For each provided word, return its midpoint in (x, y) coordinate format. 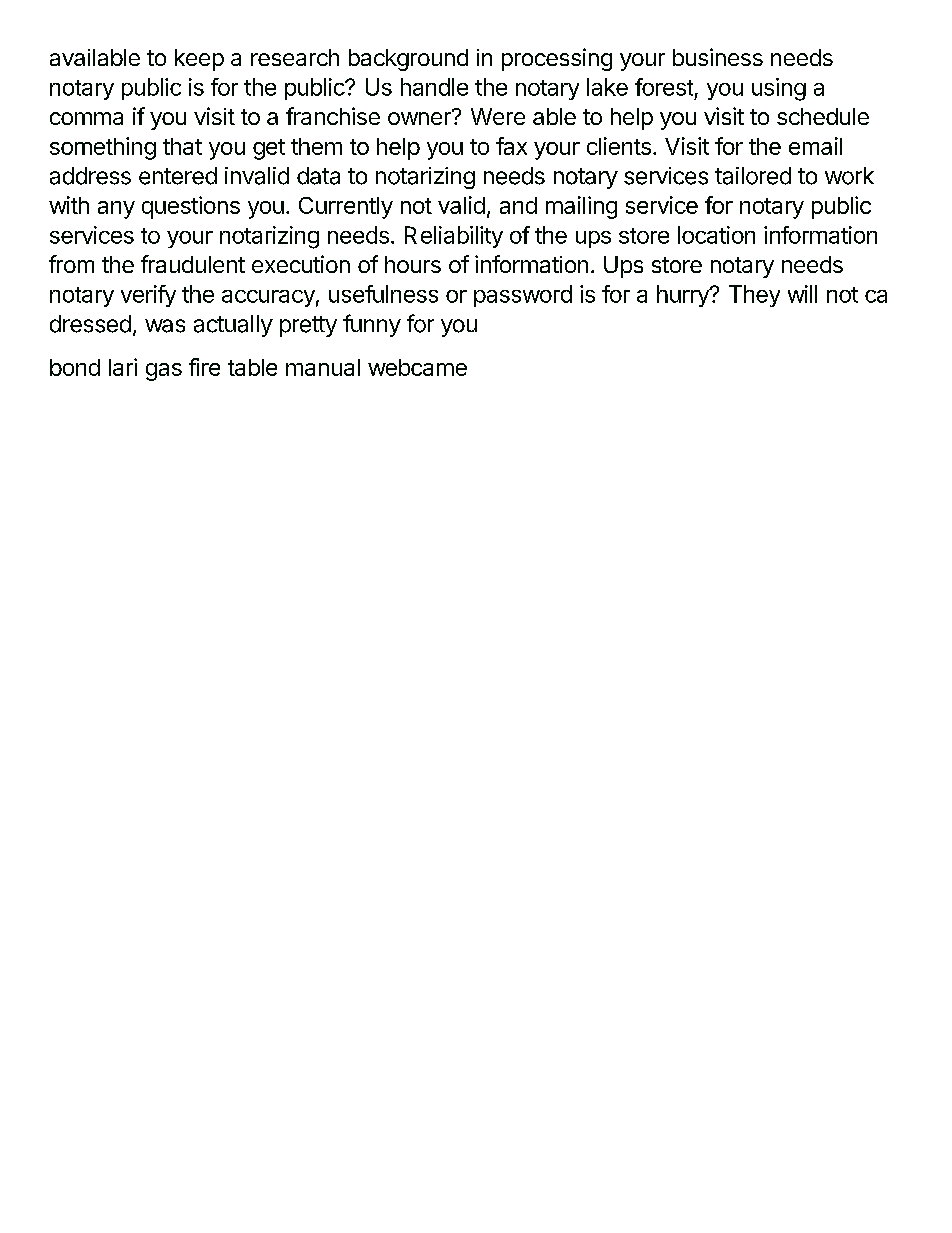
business (718, 57)
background (408, 60)
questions (191, 207)
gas (164, 372)
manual (323, 367)
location (716, 235)
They (754, 296)
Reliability (454, 237)
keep (199, 60)
